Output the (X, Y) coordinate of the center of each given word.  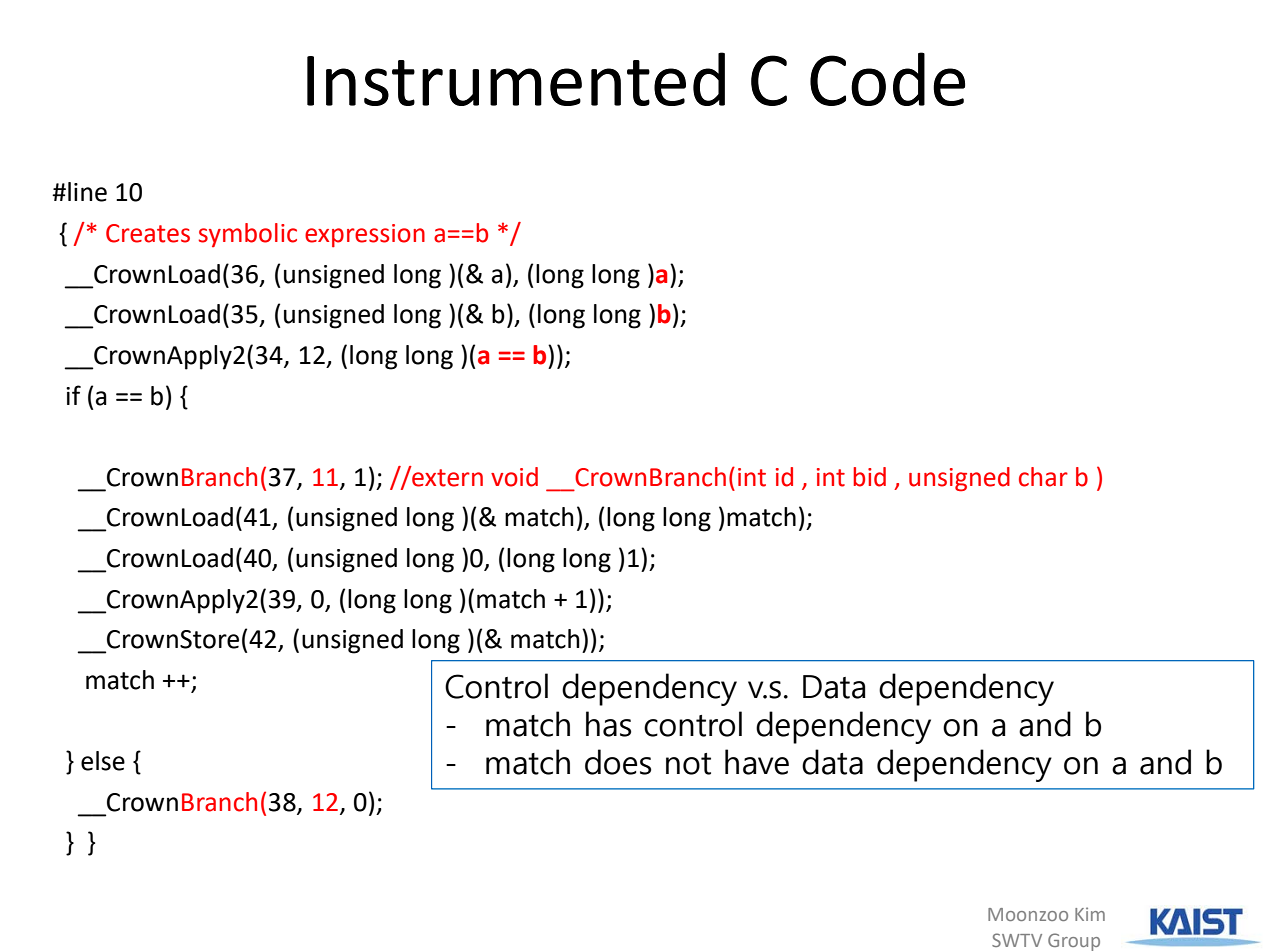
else (103, 761)
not (688, 764)
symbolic (247, 235)
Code (887, 79)
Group (1074, 942)
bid (869, 477)
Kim (1090, 914)
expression (365, 235)
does (618, 762)
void (514, 477)
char (1043, 477)
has (608, 724)
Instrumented (516, 79)
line (87, 192)
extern (446, 477)
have (757, 762)
